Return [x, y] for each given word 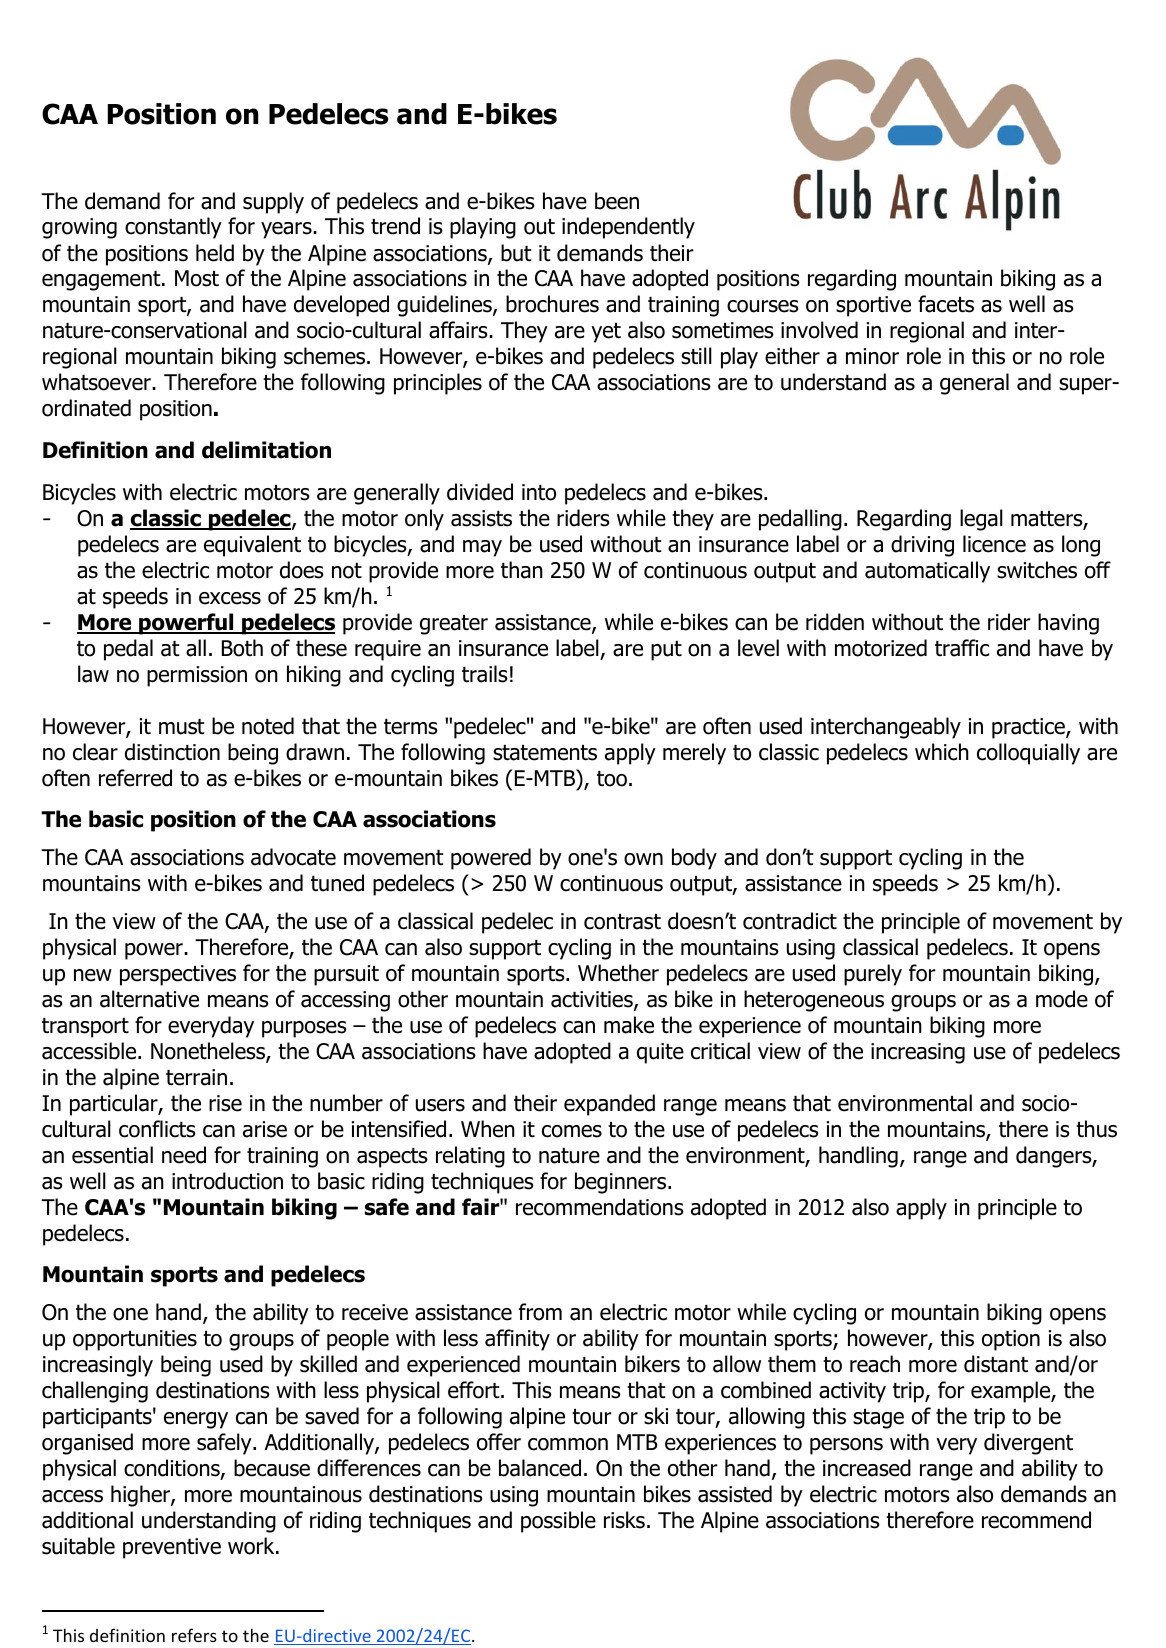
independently [628, 228]
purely [873, 975]
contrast [622, 922]
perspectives [178, 975]
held [215, 253]
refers [194, 1635]
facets [946, 304]
